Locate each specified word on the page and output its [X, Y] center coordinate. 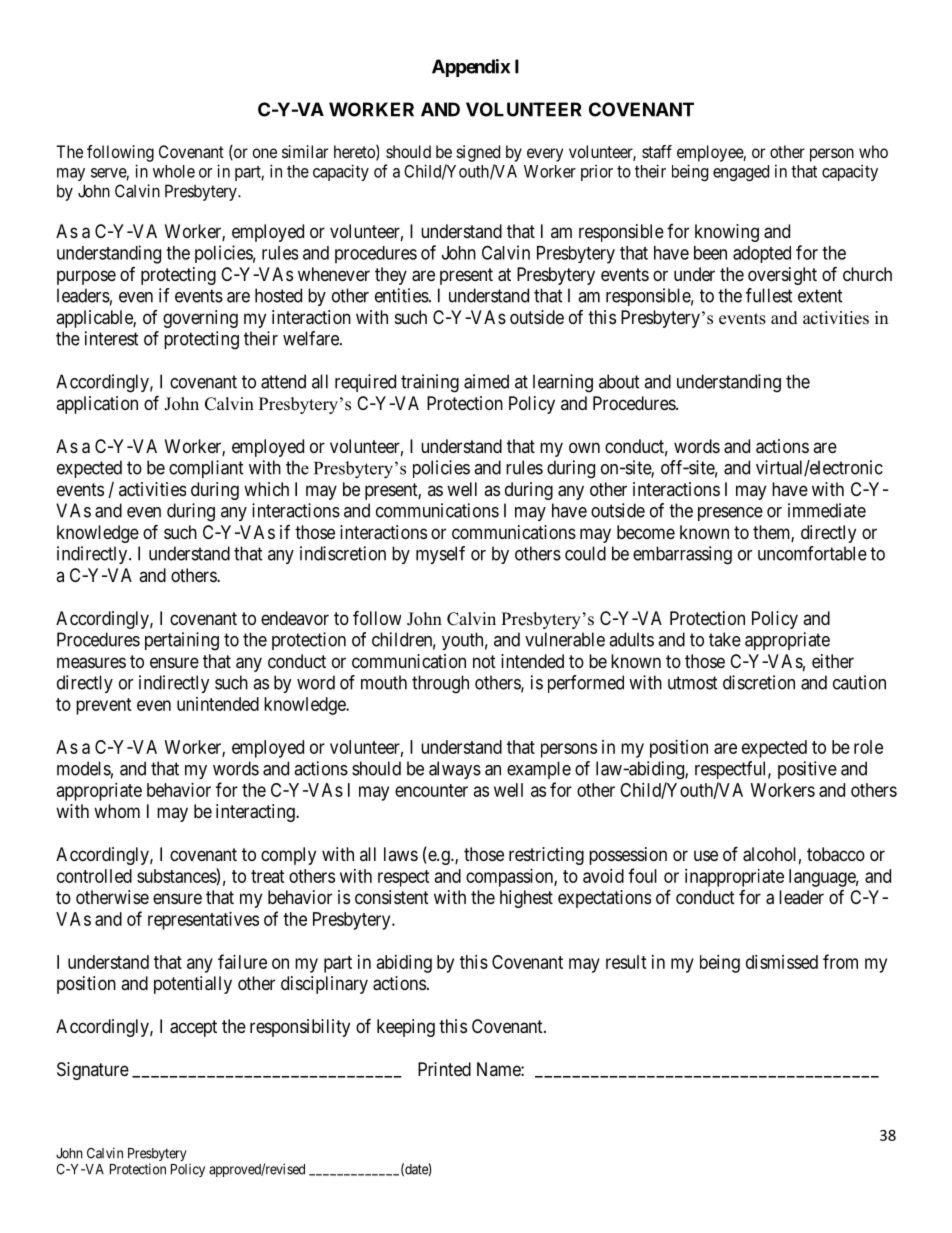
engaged [741, 173]
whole [174, 171]
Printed [444, 1069]
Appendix [471, 68]
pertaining [182, 641]
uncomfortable [812, 553]
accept [193, 1028]
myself [440, 555]
